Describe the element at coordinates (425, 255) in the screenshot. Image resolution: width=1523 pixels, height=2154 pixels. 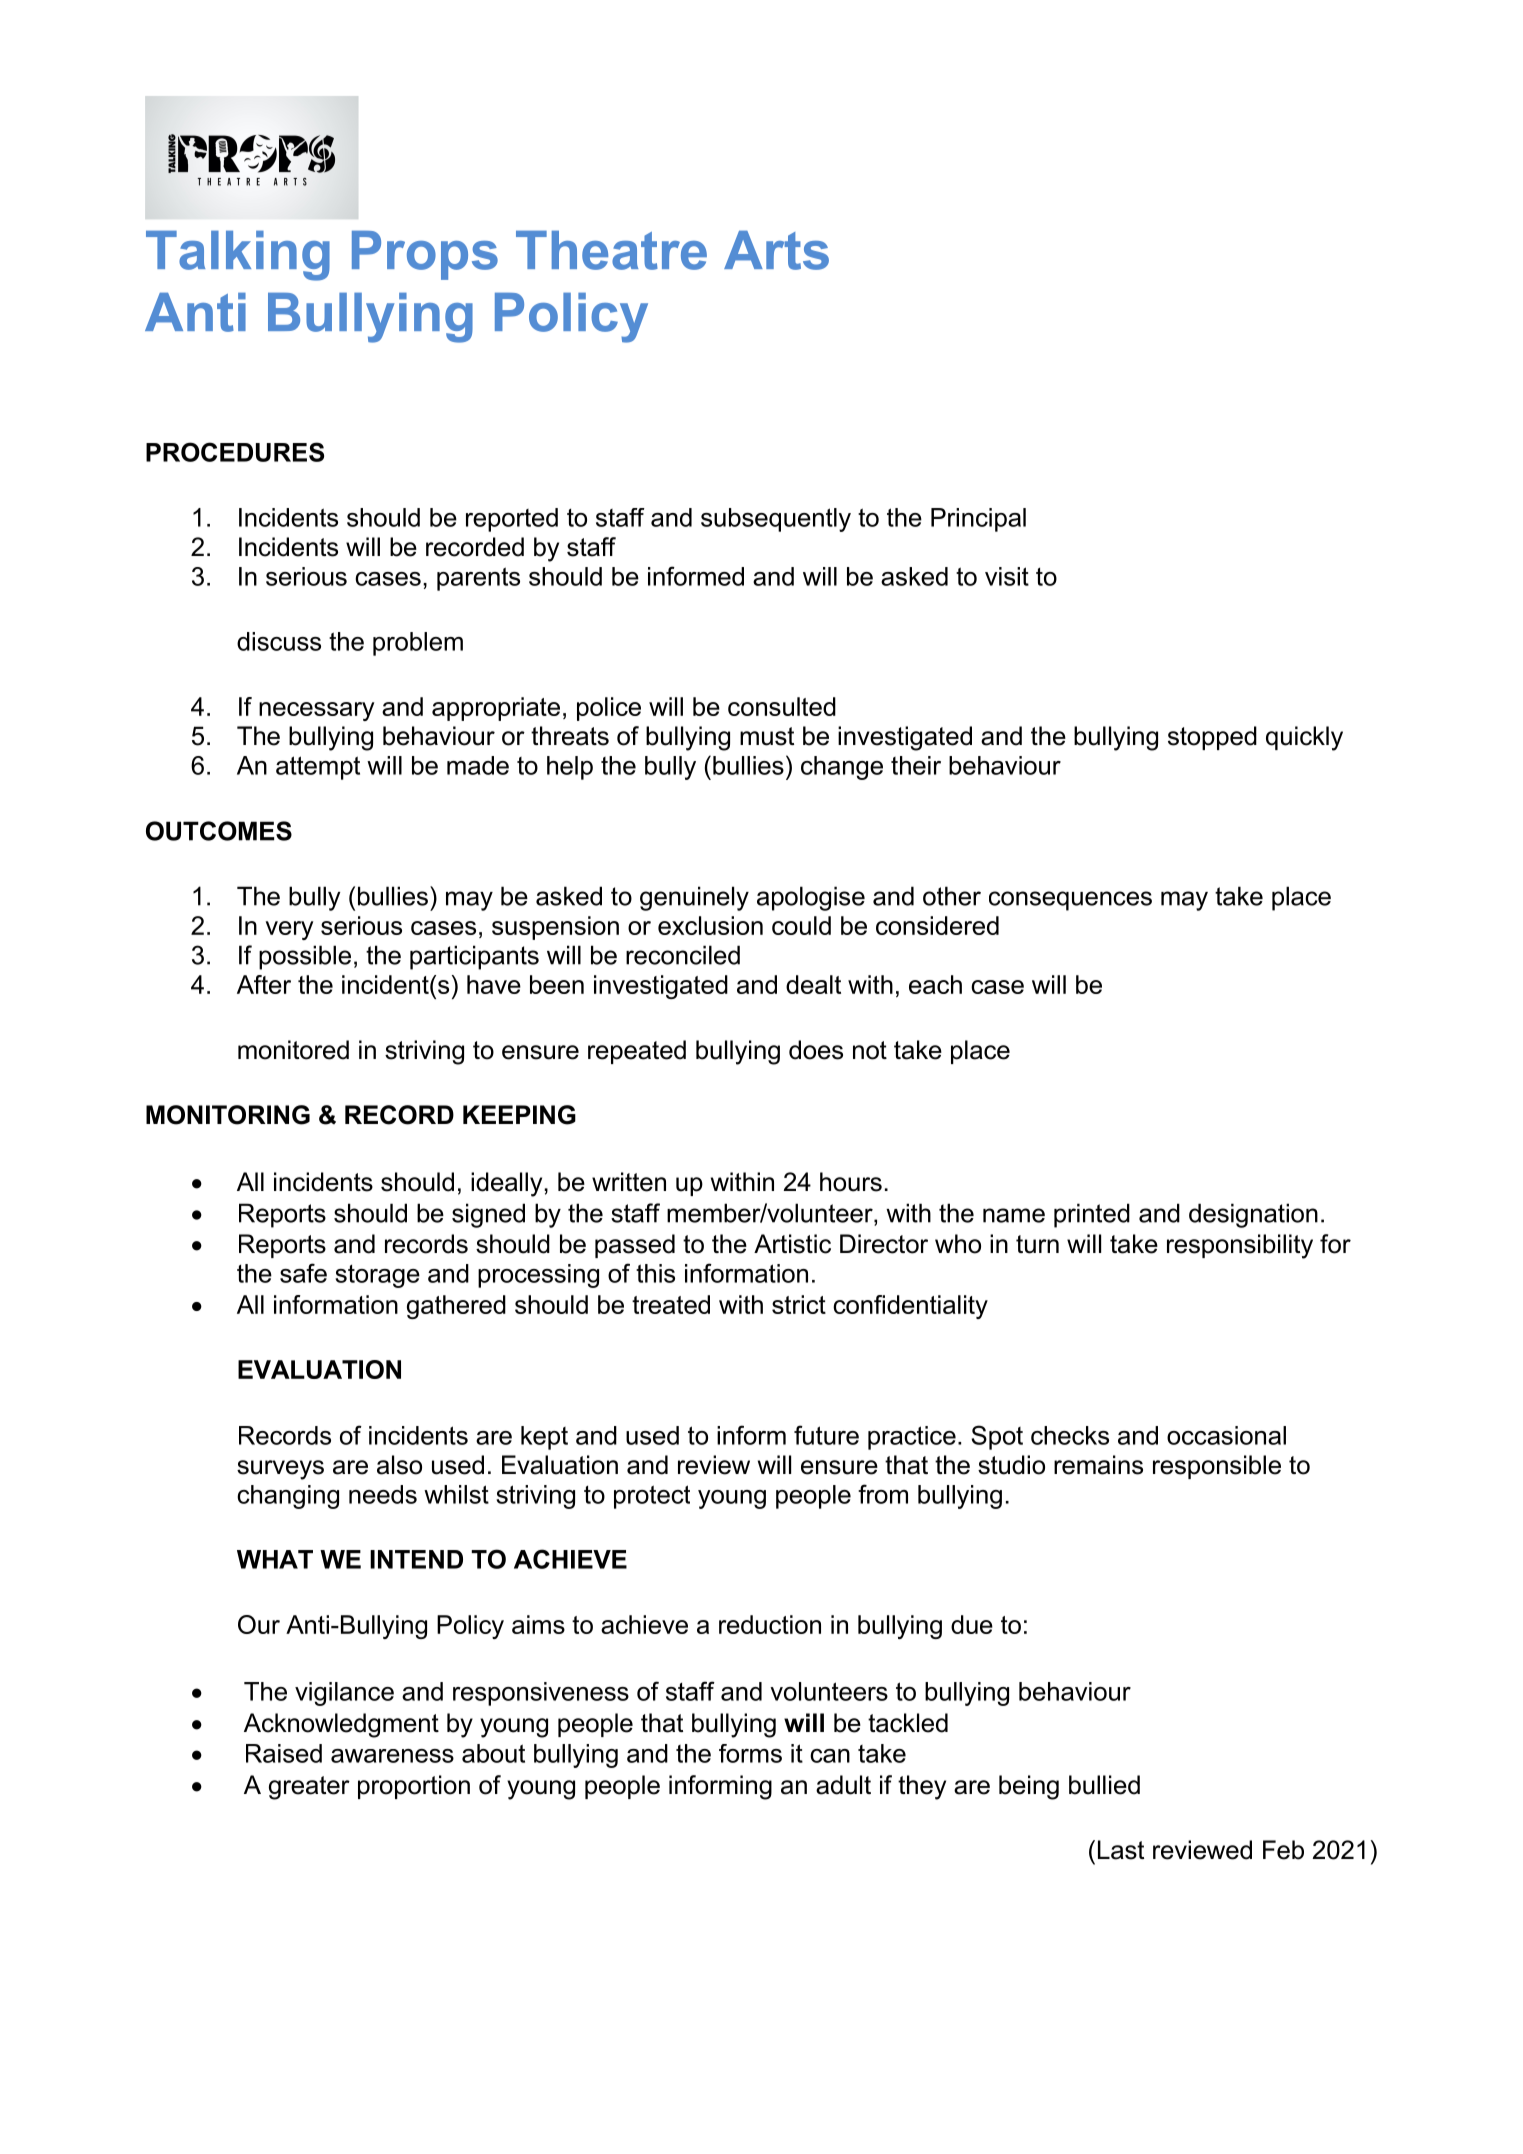
I see `Props` at that location.
